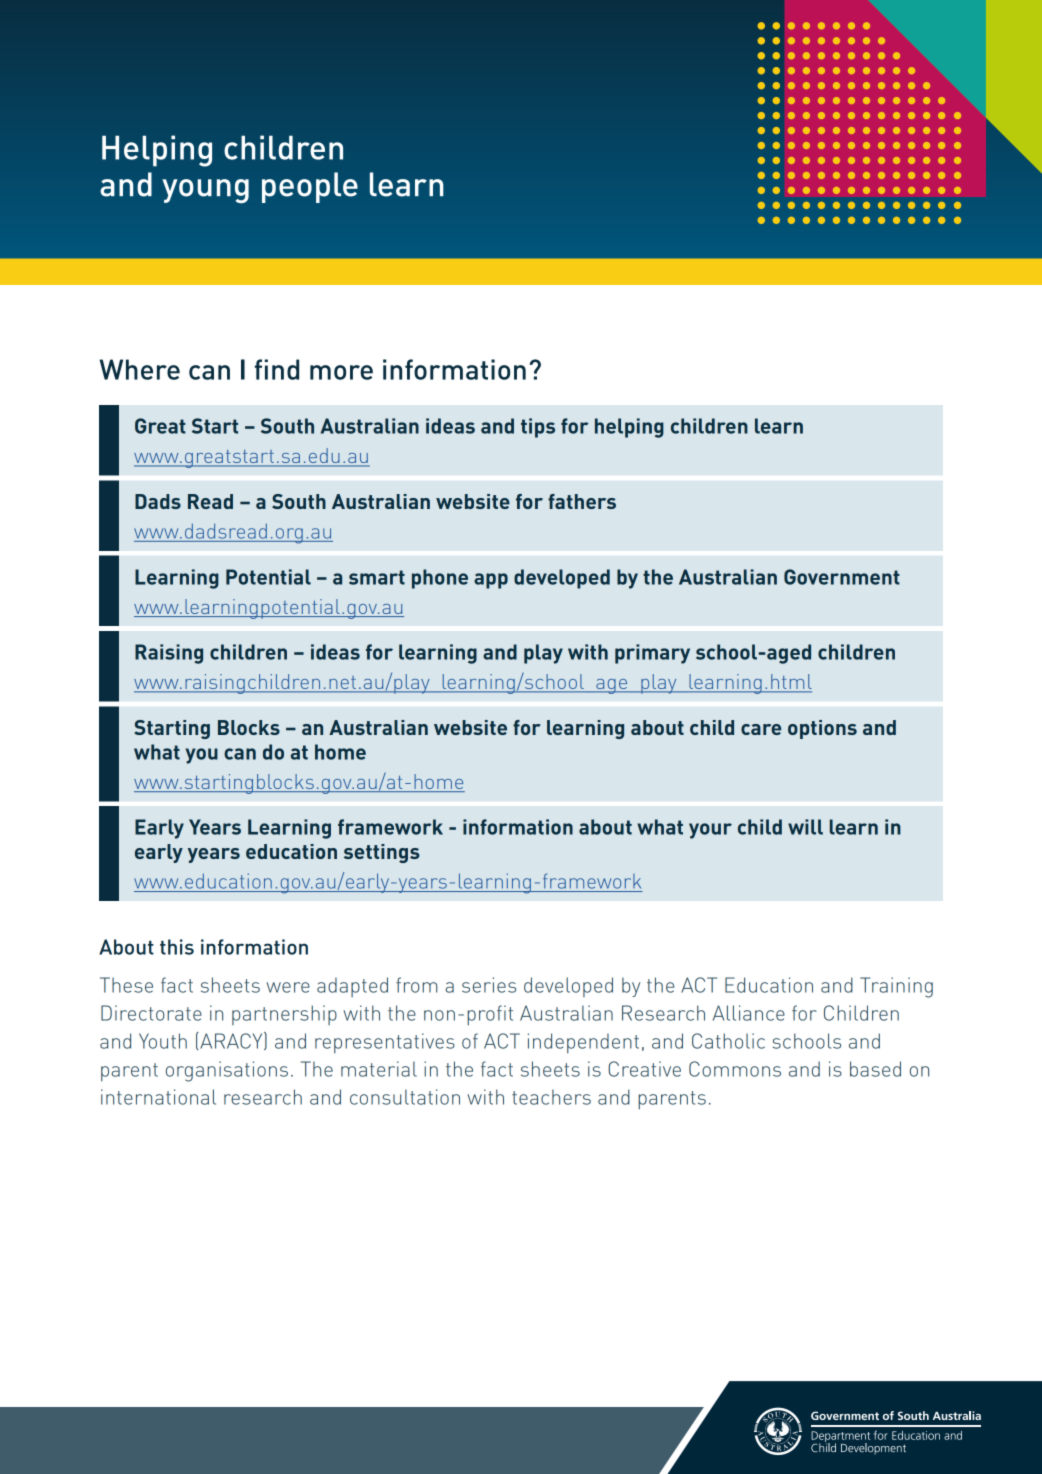 This screenshot has height=1474, width=1042. Describe the element at coordinates (382, 853) in the screenshot. I see `settings` at that location.
